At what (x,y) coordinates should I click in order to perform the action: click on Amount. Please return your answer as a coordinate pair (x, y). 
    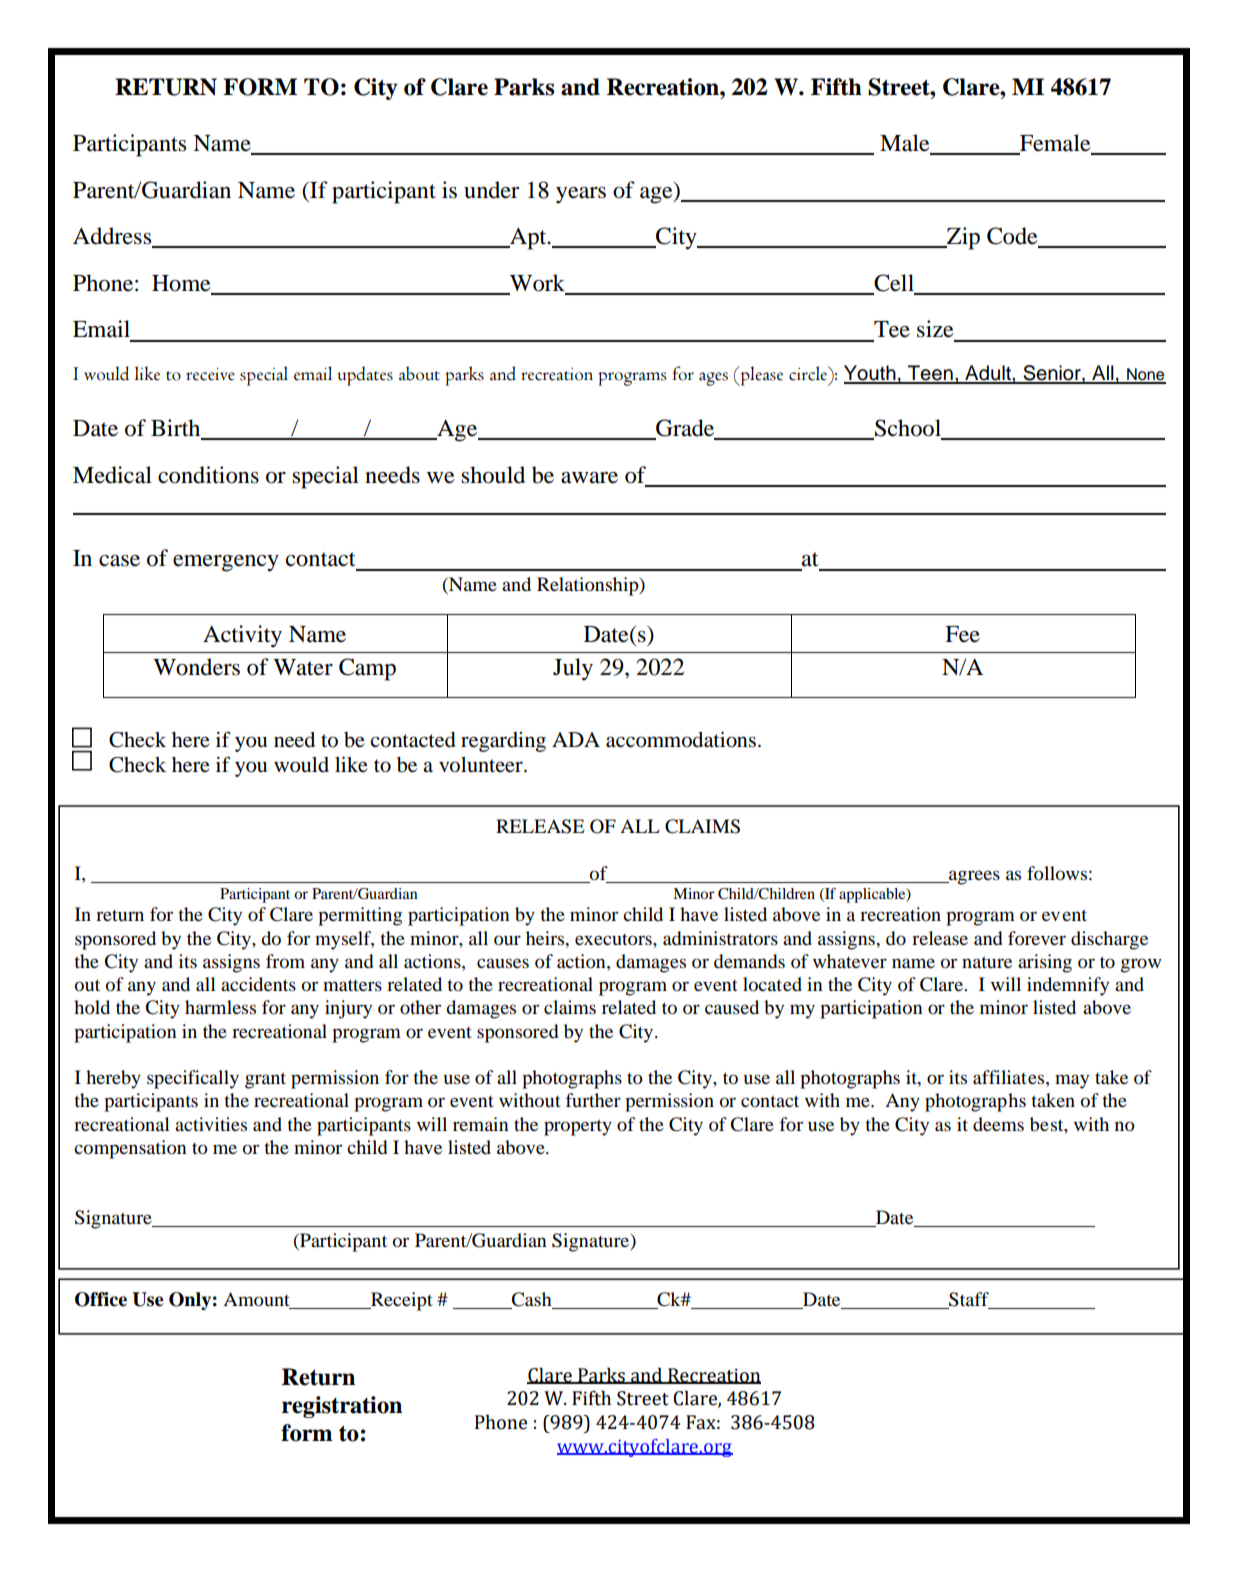
    Looking at the image, I should click on (257, 1300).
